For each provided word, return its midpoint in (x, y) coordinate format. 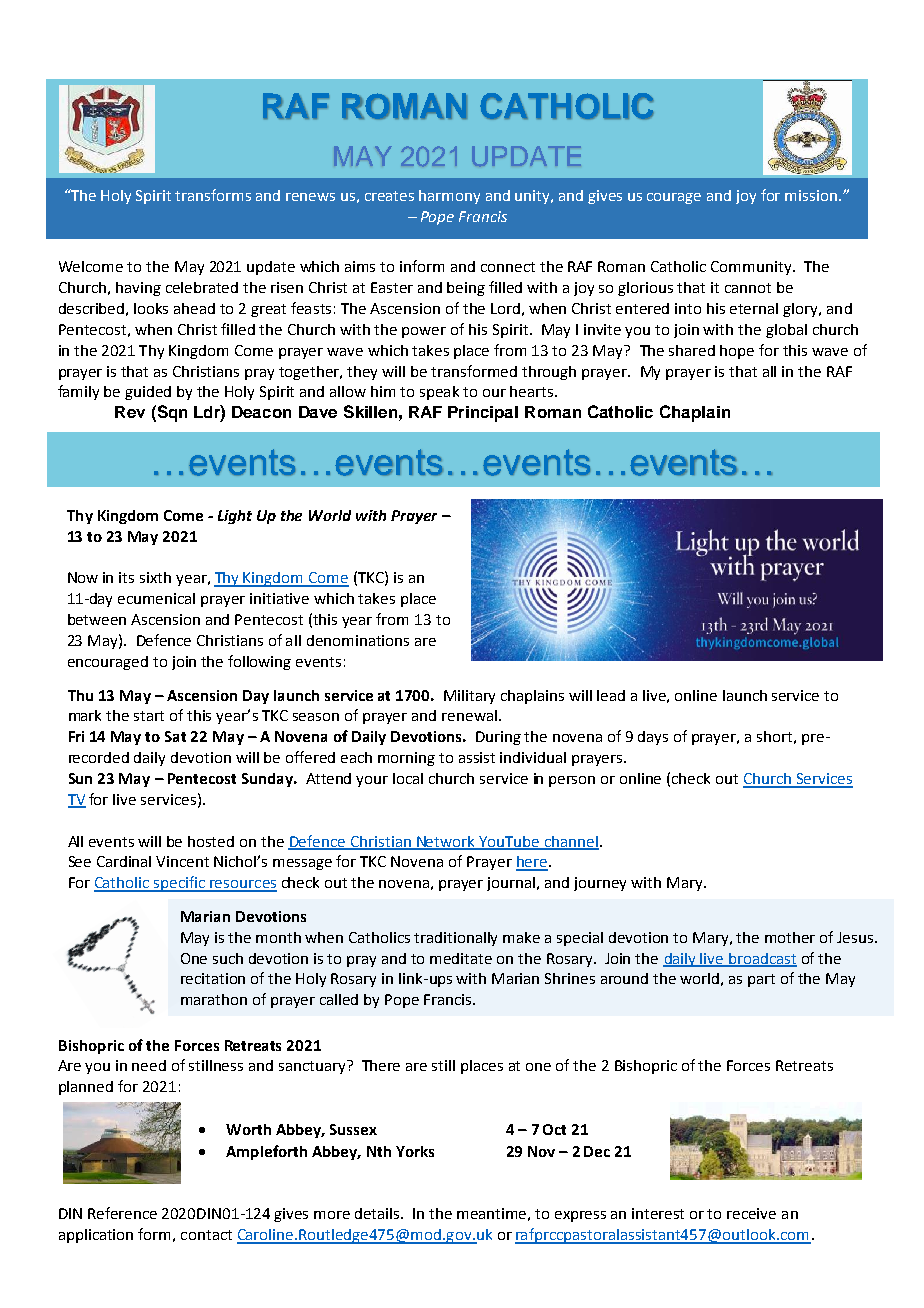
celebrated (202, 287)
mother (790, 937)
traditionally (455, 939)
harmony (449, 197)
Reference (122, 1213)
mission (811, 195)
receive (751, 1213)
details (379, 1213)
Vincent (182, 861)
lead (611, 695)
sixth (155, 577)
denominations (358, 640)
